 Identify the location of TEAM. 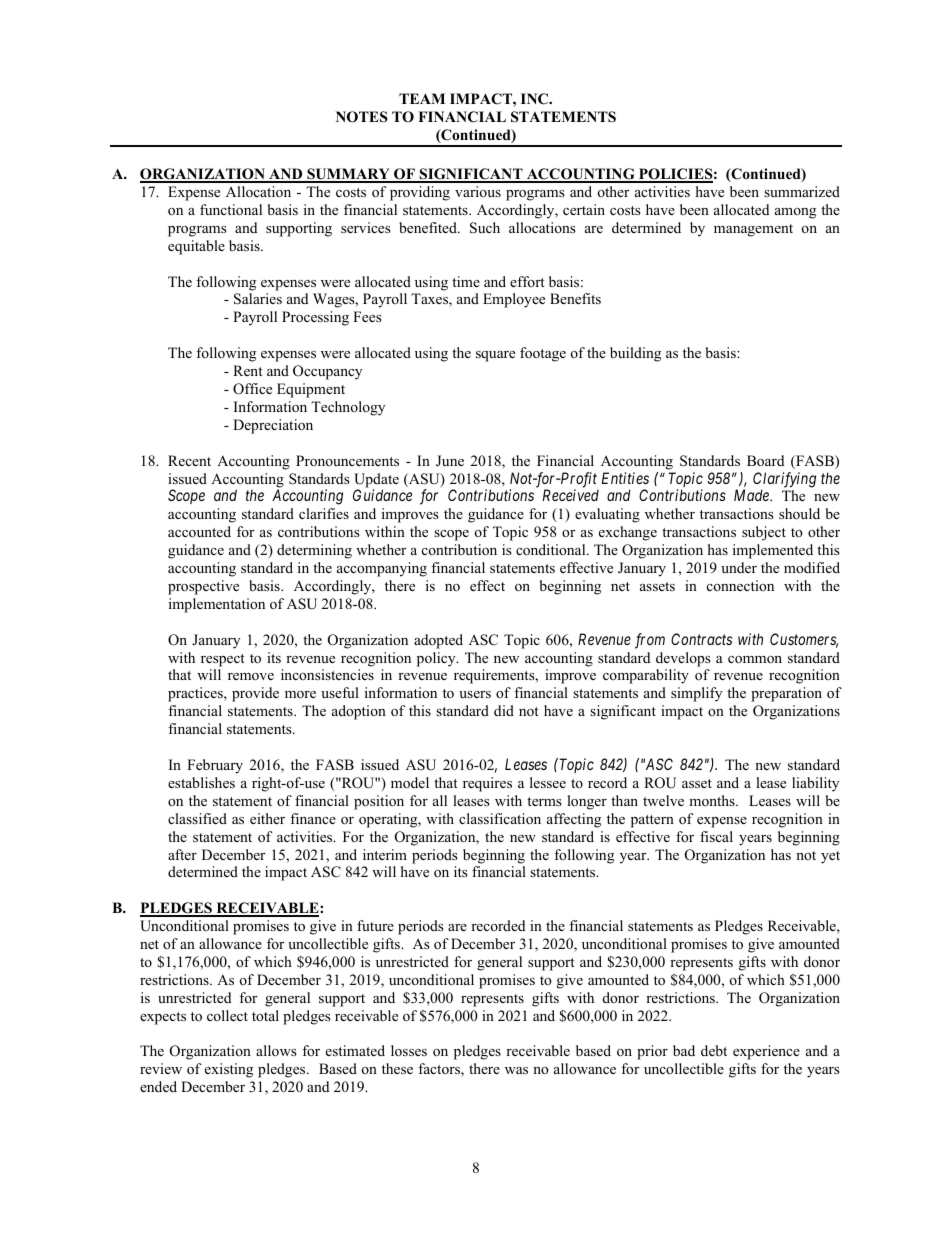
(422, 98).
